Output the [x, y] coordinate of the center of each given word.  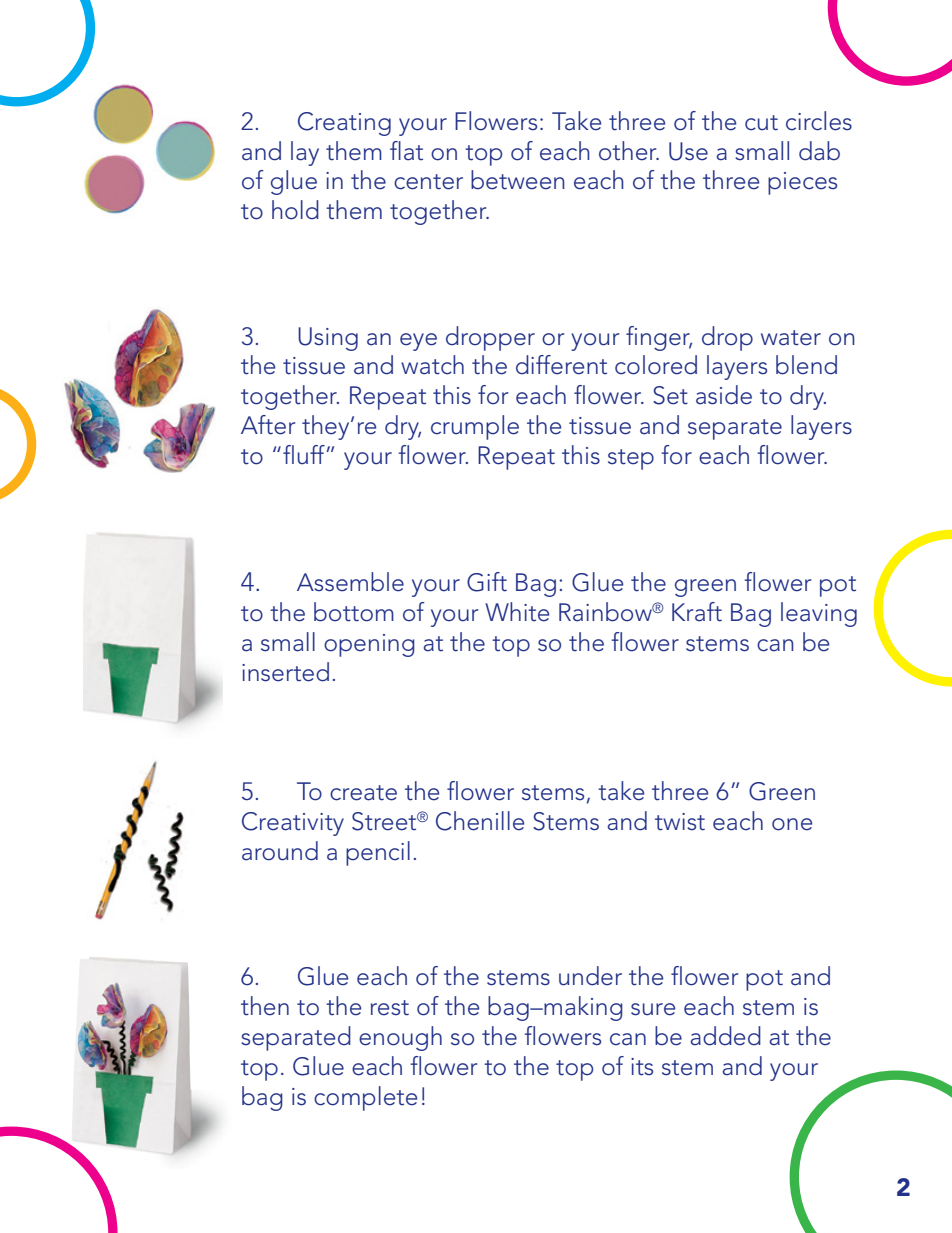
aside [724, 395]
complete [365, 1098]
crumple [475, 427]
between [518, 180]
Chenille [480, 821]
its [642, 1067]
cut [761, 123]
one [792, 824]
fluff [305, 455]
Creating [344, 124]
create [363, 793]
